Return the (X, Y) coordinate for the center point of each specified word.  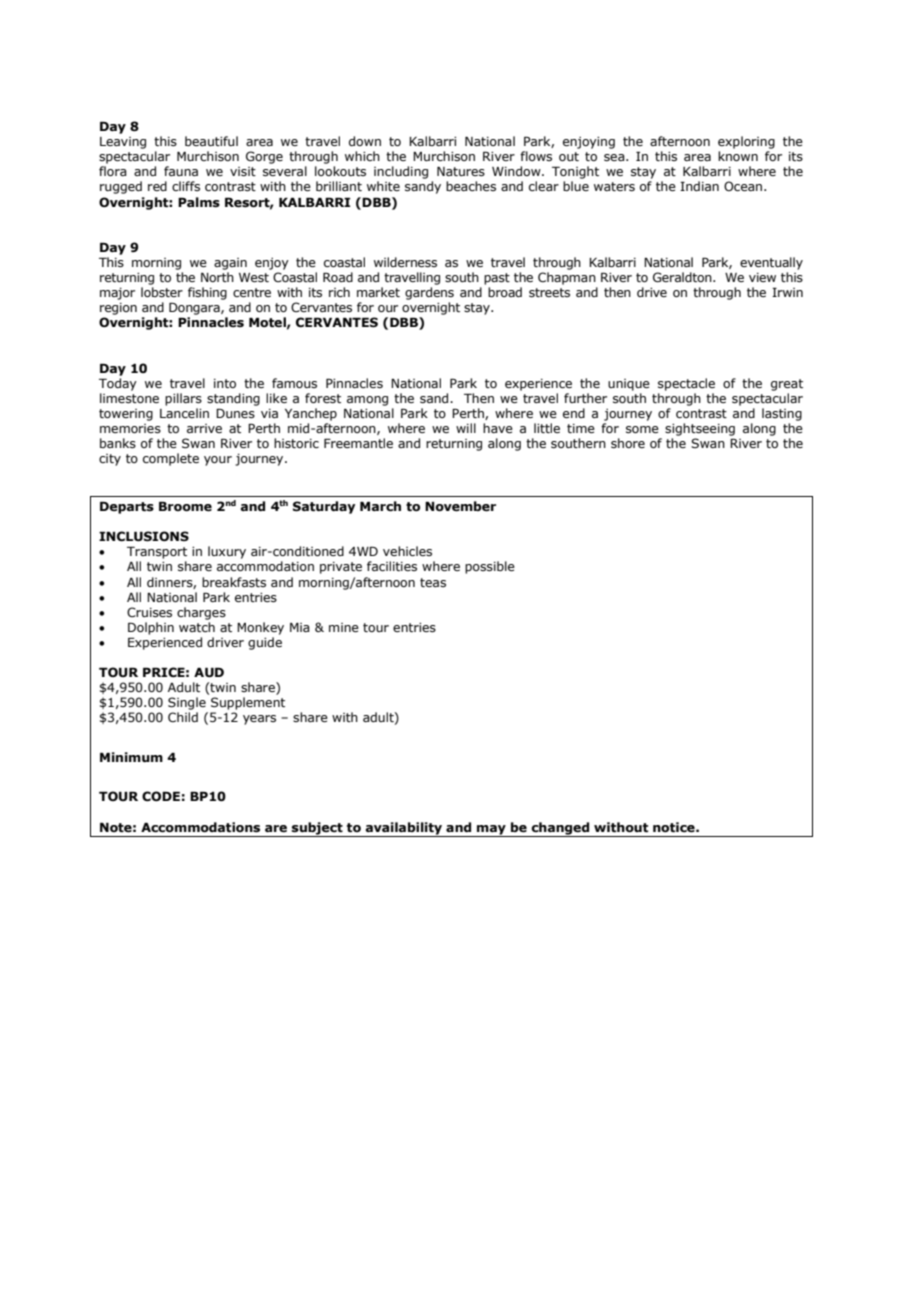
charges (201, 613)
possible (490, 567)
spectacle (686, 384)
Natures (461, 171)
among (367, 401)
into (225, 383)
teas (433, 582)
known (738, 156)
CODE (161, 796)
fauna (181, 171)
